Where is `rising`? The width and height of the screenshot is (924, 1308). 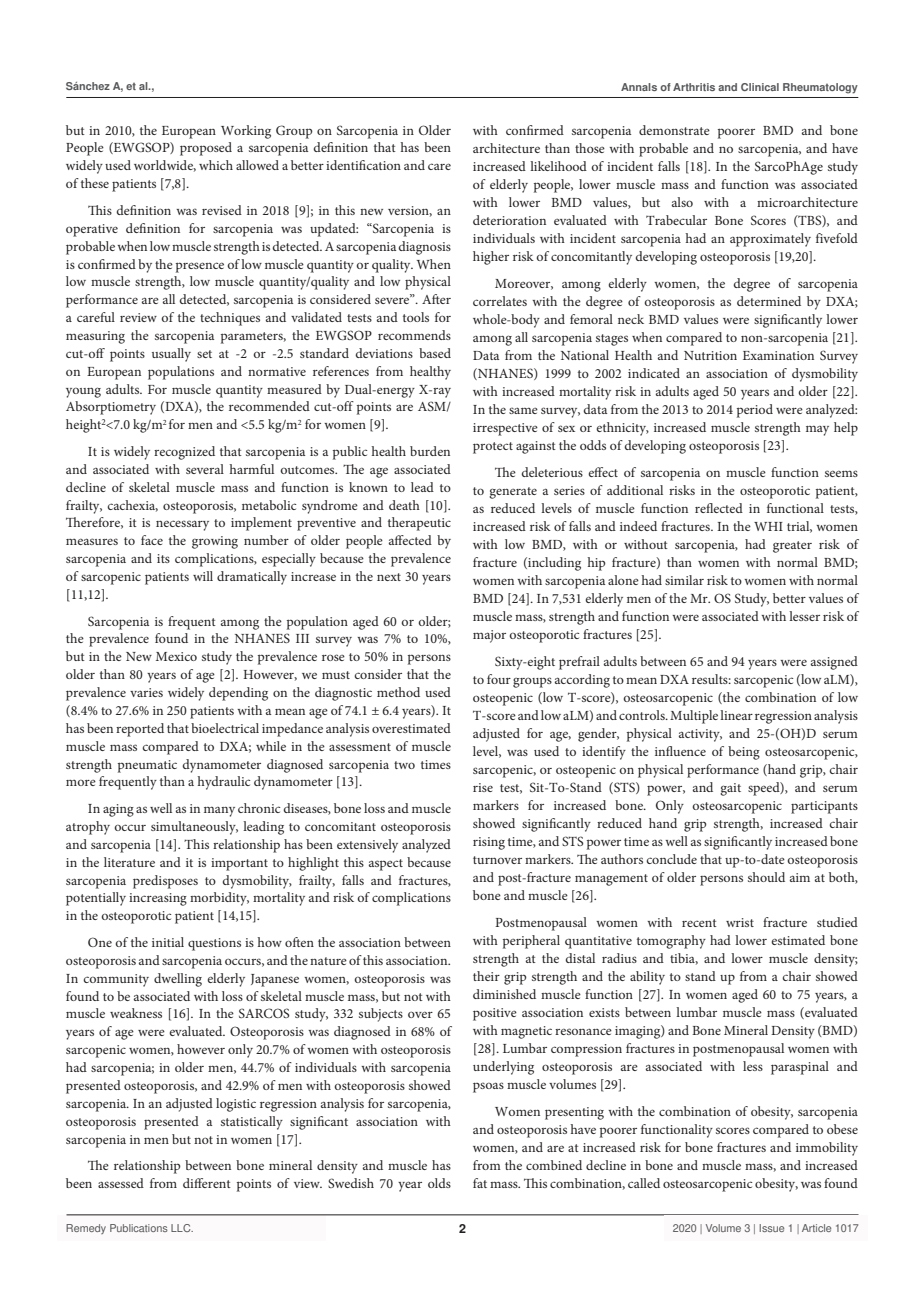
rising is located at coordinates (489, 843).
